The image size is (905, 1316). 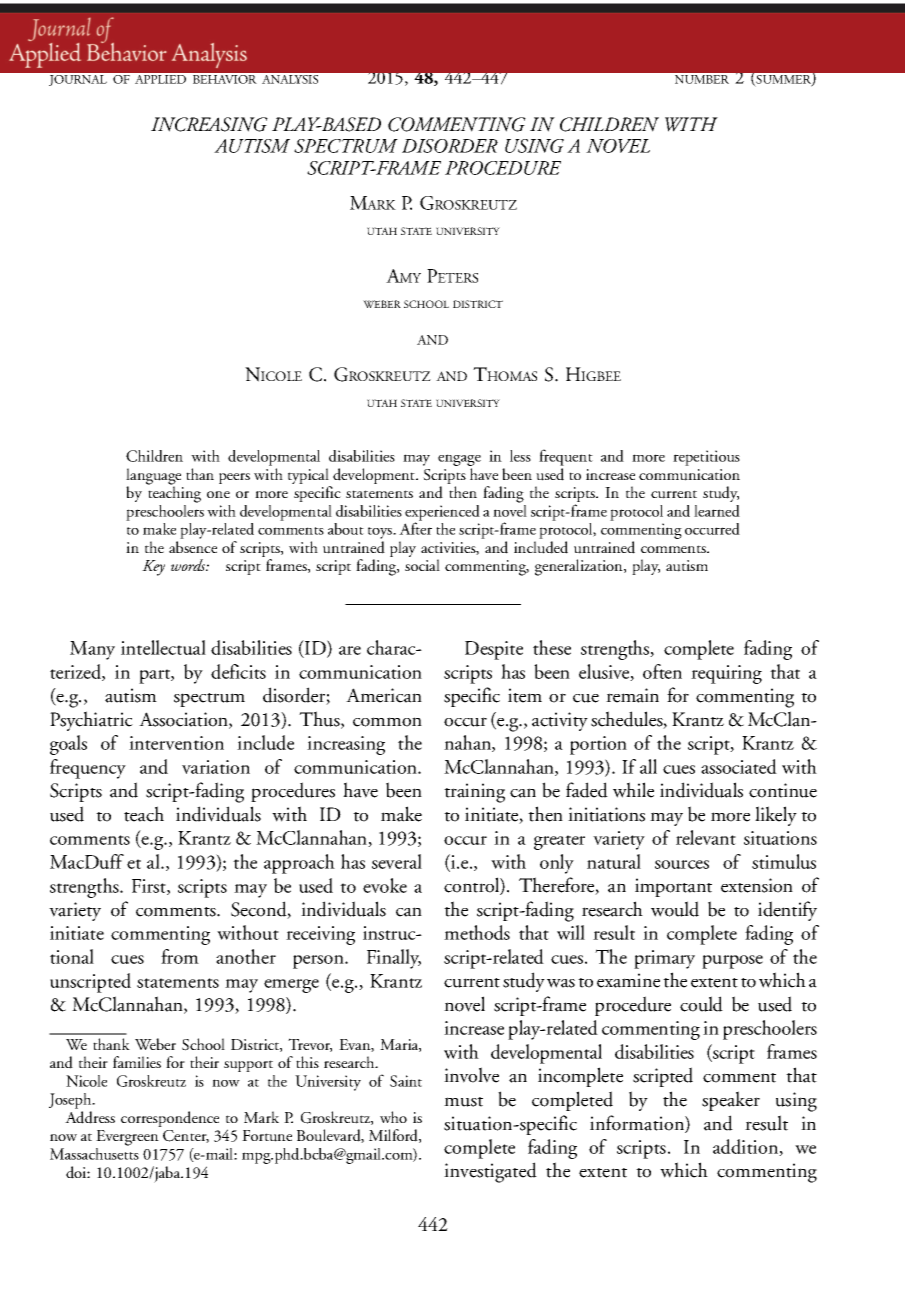 I want to click on language, so click(x=153, y=477).
